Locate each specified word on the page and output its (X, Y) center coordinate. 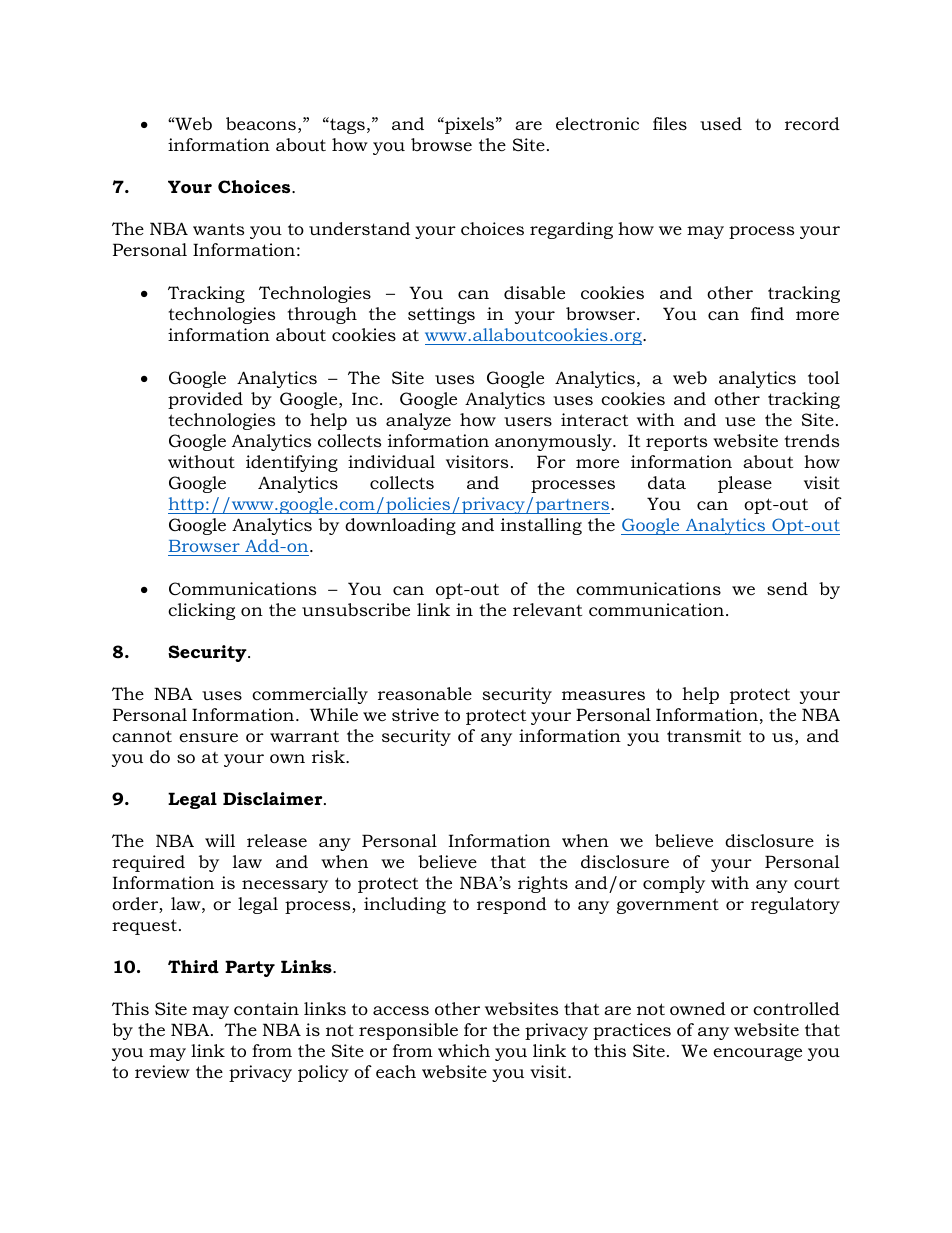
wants (218, 229)
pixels (470, 125)
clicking (201, 611)
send (787, 589)
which (464, 1050)
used (721, 124)
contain (266, 1009)
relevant (547, 609)
